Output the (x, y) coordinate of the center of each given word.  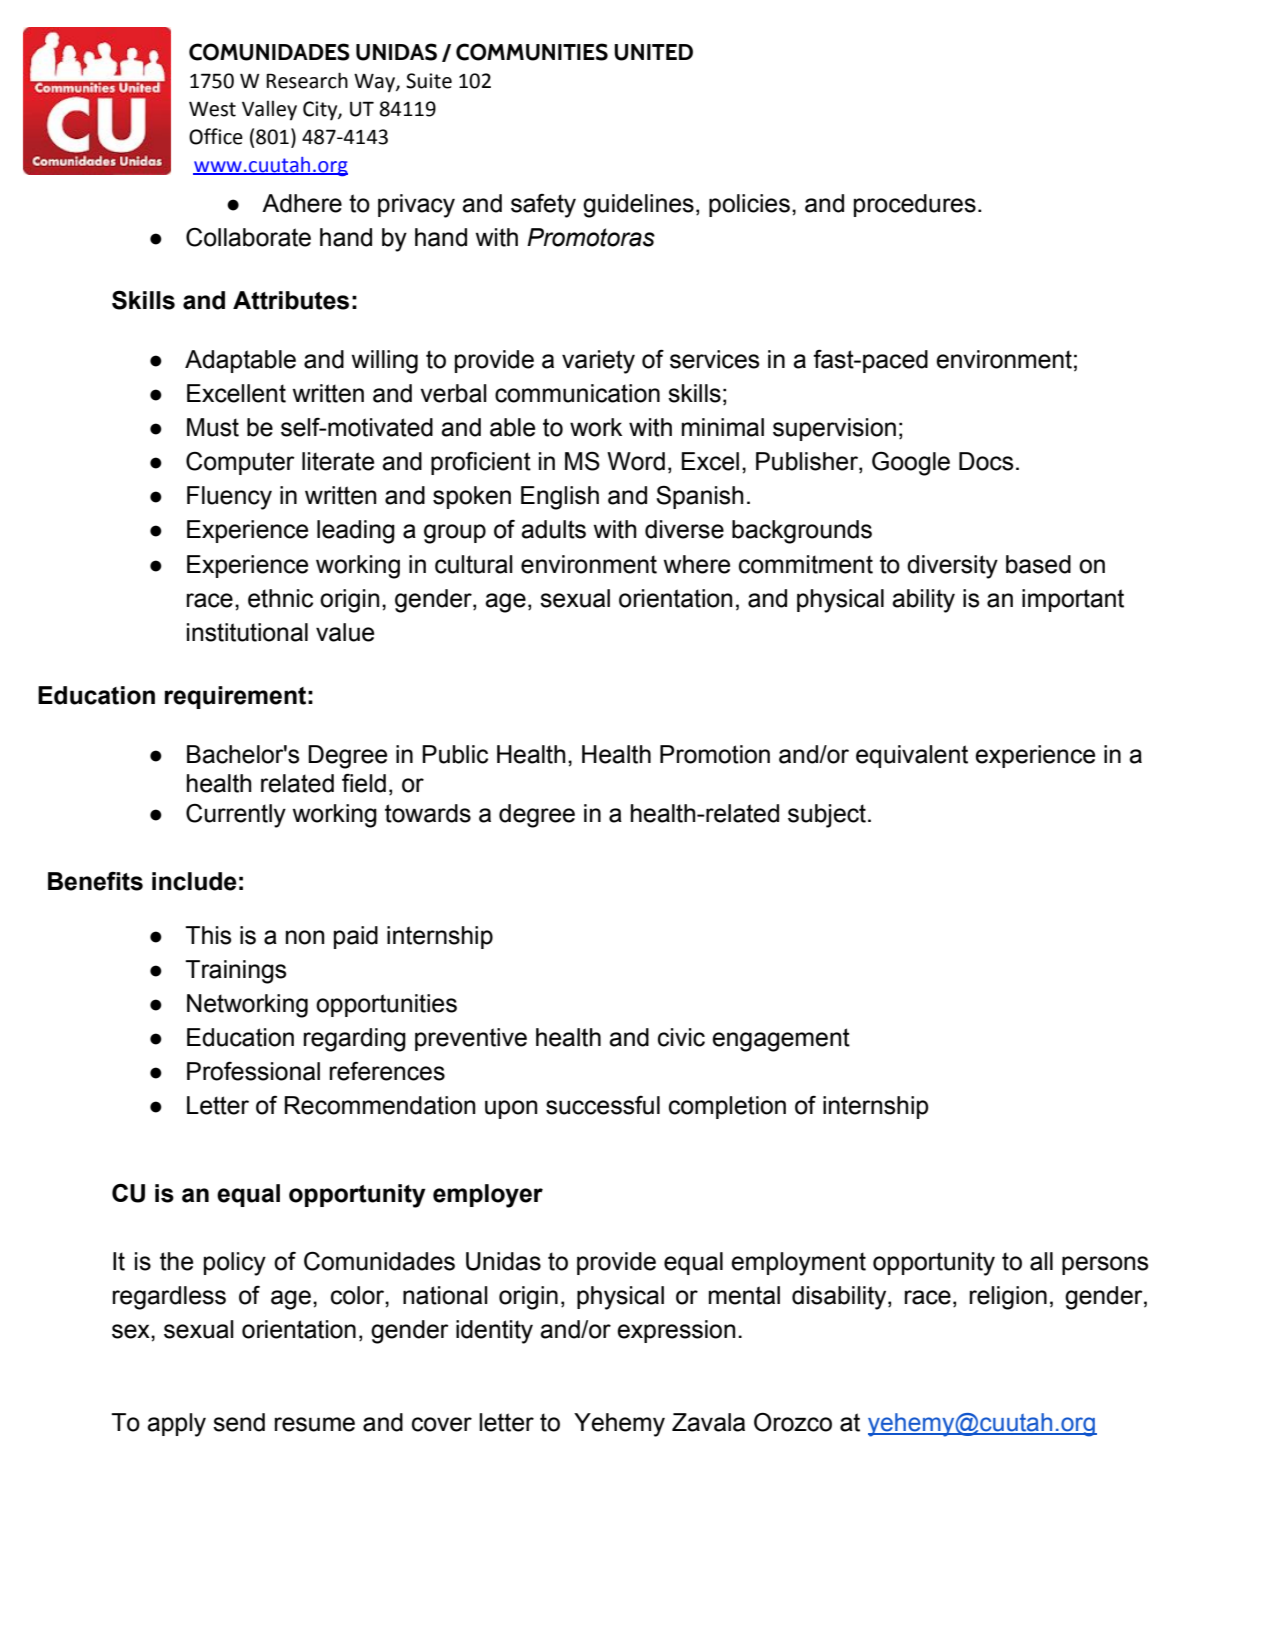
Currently (236, 816)
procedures (915, 205)
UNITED (653, 52)
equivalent (912, 756)
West (212, 109)
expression (676, 1331)
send (239, 1422)
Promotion (715, 754)
